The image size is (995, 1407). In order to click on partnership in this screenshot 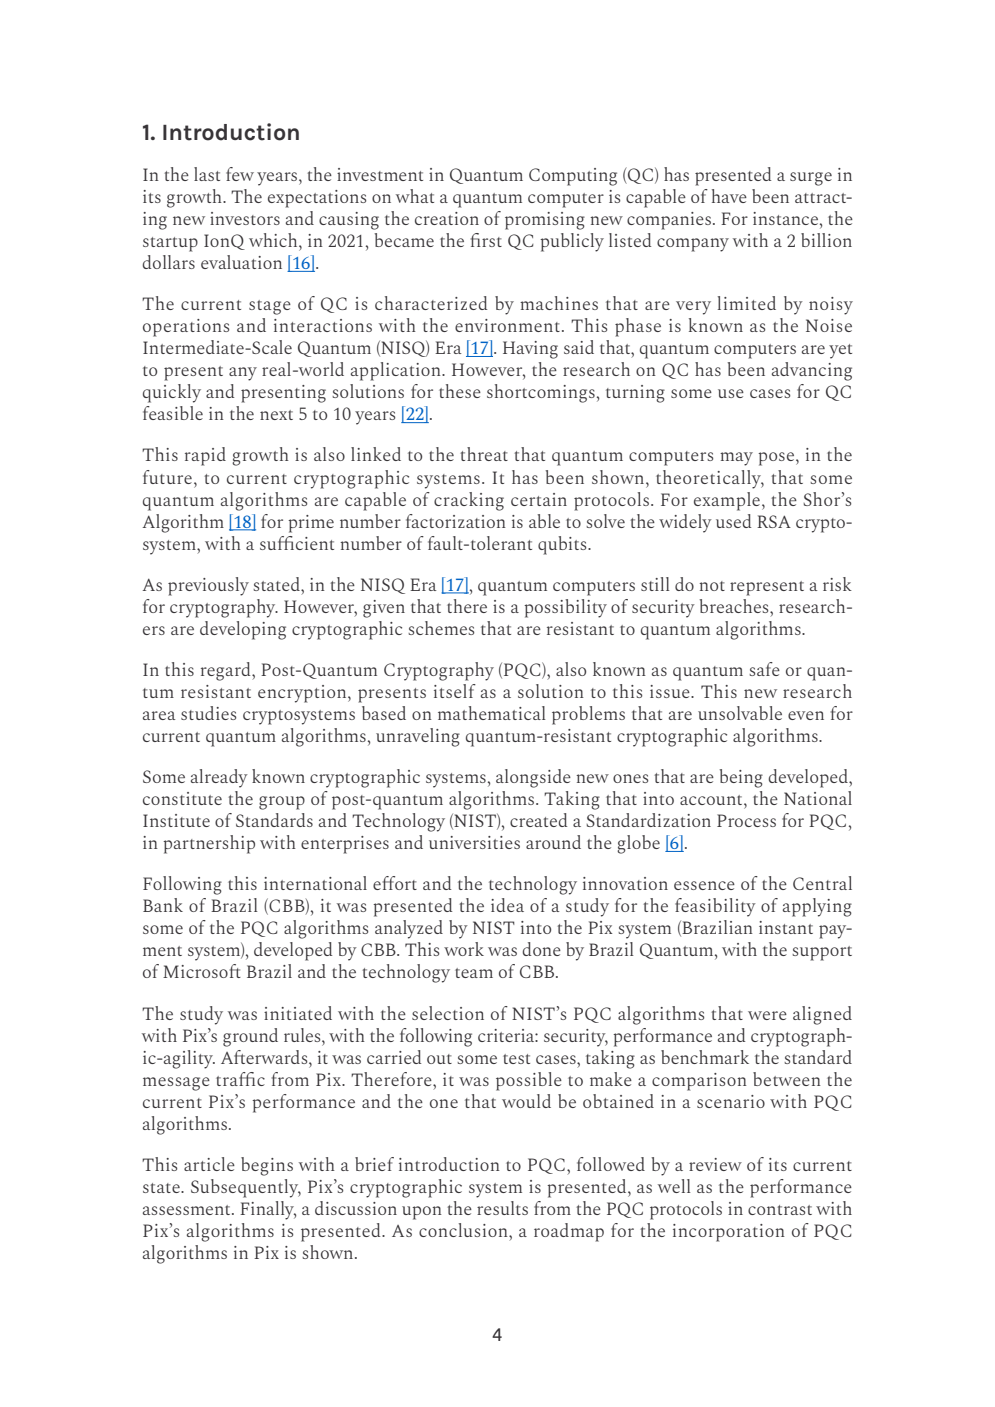, I will do `click(209, 844)`.
